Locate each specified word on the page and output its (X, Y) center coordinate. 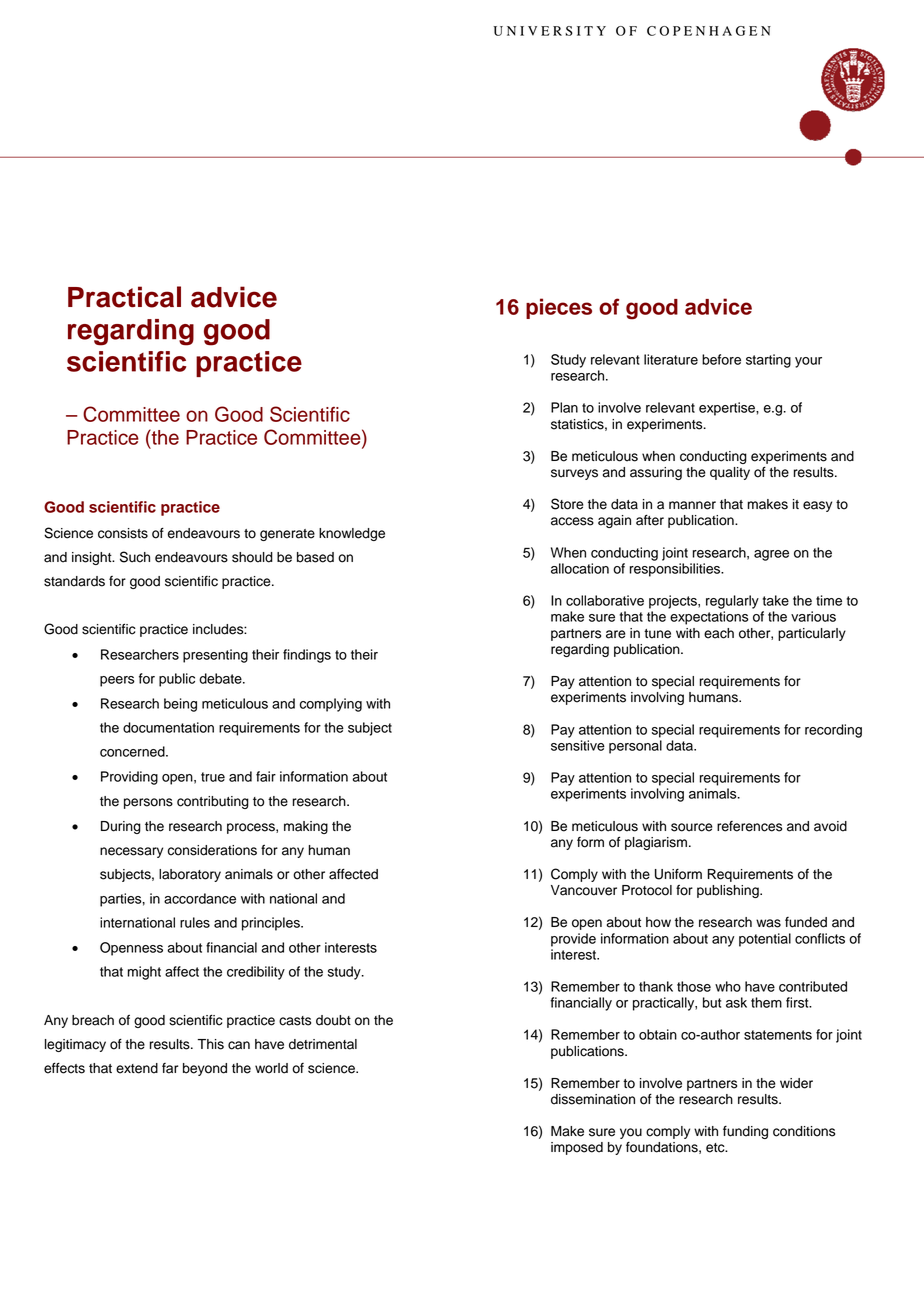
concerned (133, 751)
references (749, 826)
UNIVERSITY (550, 31)
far (170, 1068)
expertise (728, 409)
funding (745, 1132)
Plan (564, 407)
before (721, 359)
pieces (559, 308)
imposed (577, 1148)
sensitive (578, 745)
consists (123, 533)
